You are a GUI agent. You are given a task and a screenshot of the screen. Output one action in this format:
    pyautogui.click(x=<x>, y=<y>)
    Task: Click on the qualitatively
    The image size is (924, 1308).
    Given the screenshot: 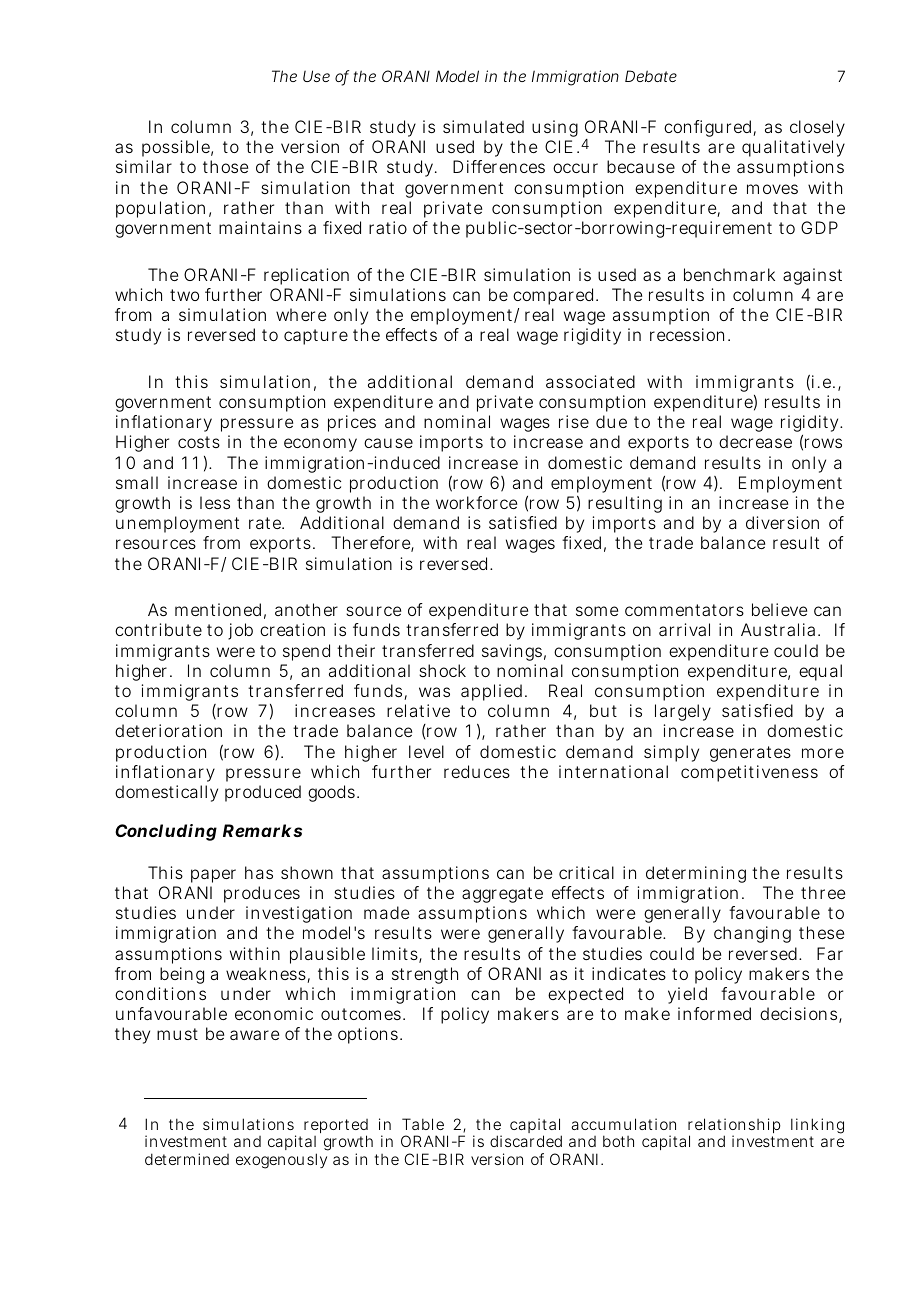 What is the action you would take?
    pyautogui.click(x=793, y=150)
